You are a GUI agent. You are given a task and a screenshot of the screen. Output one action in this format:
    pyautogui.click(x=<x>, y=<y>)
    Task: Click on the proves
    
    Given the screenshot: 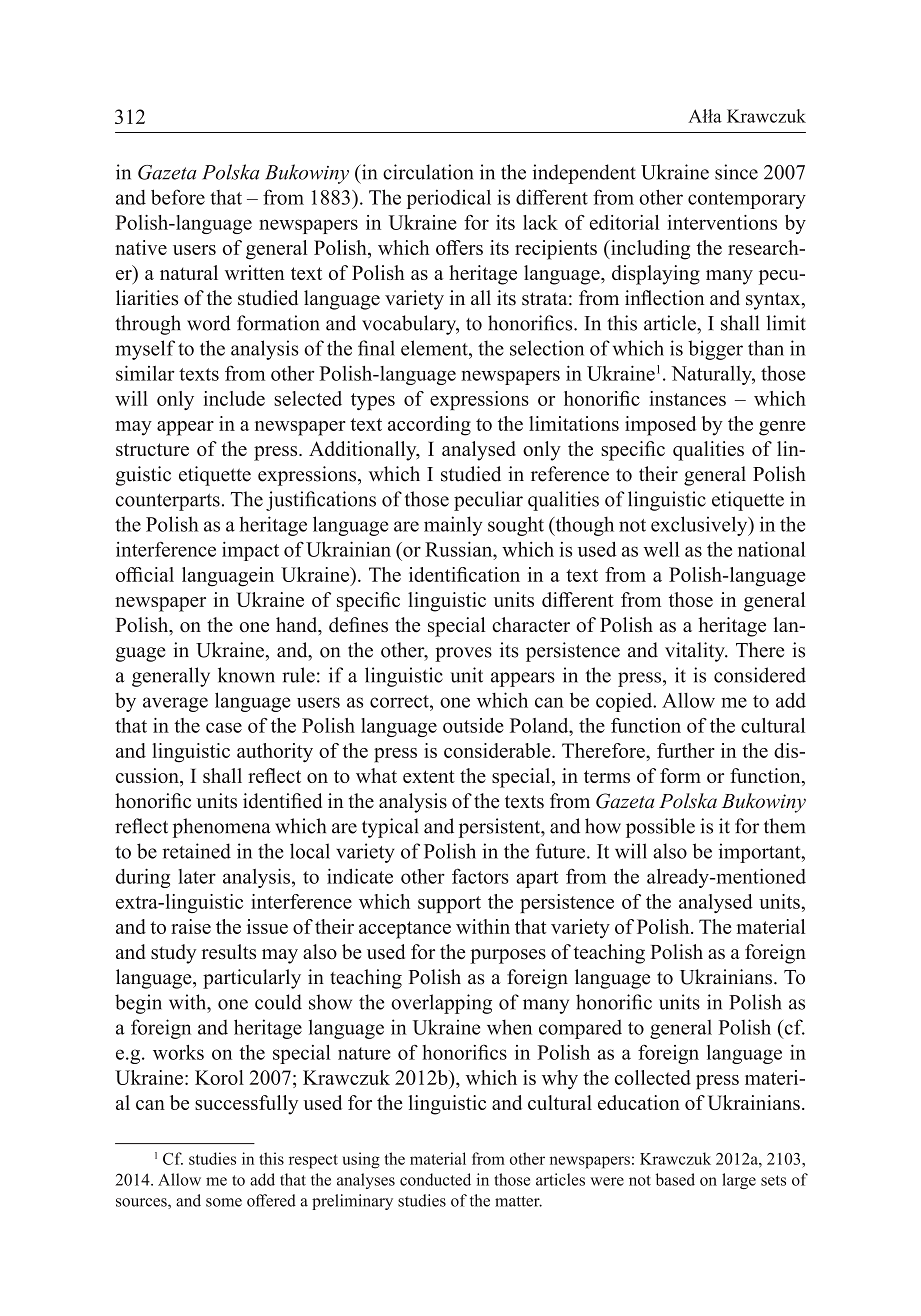 What is the action you would take?
    pyautogui.click(x=463, y=654)
